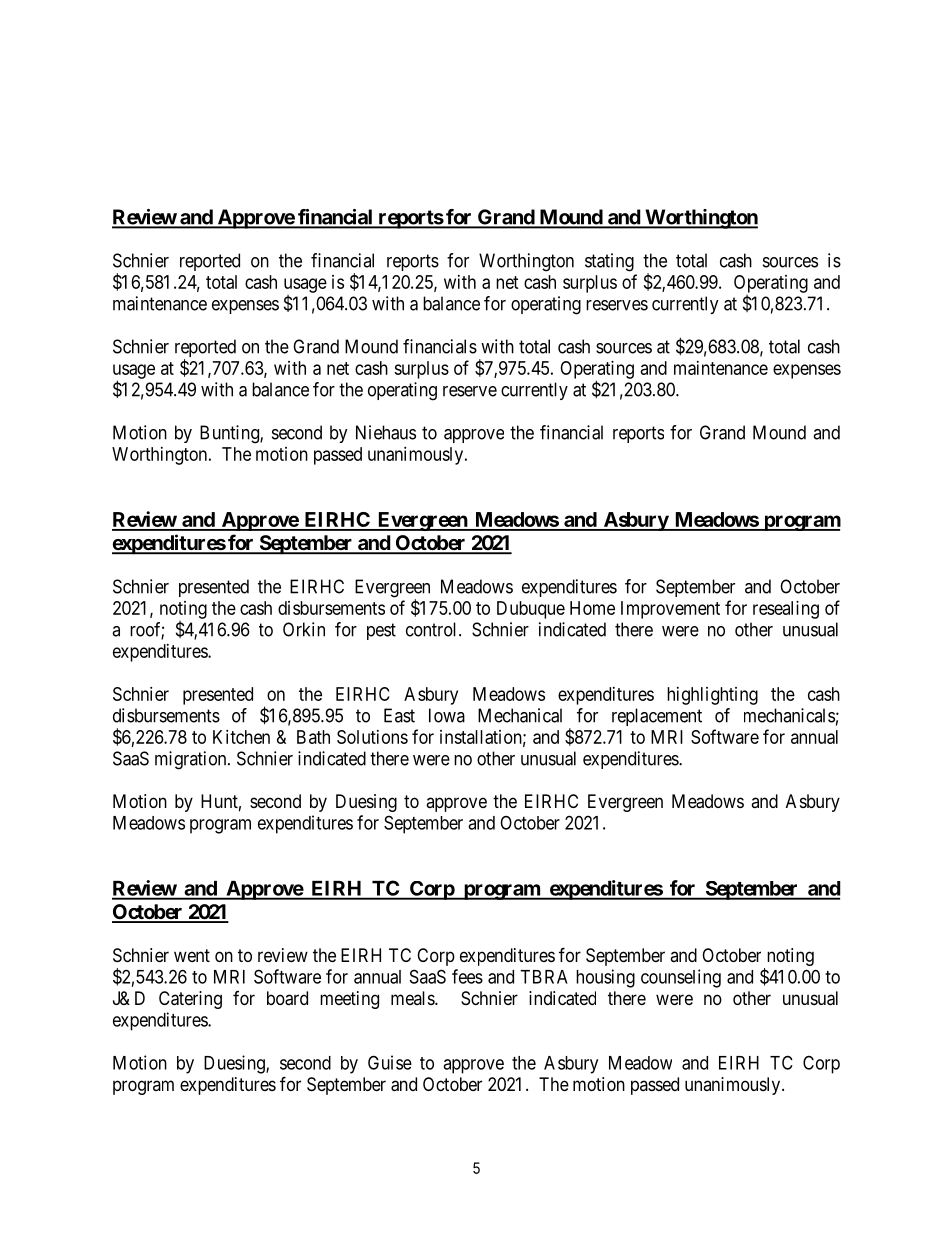 The height and width of the page is (1233, 952). I want to click on counseling, so click(681, 978).
